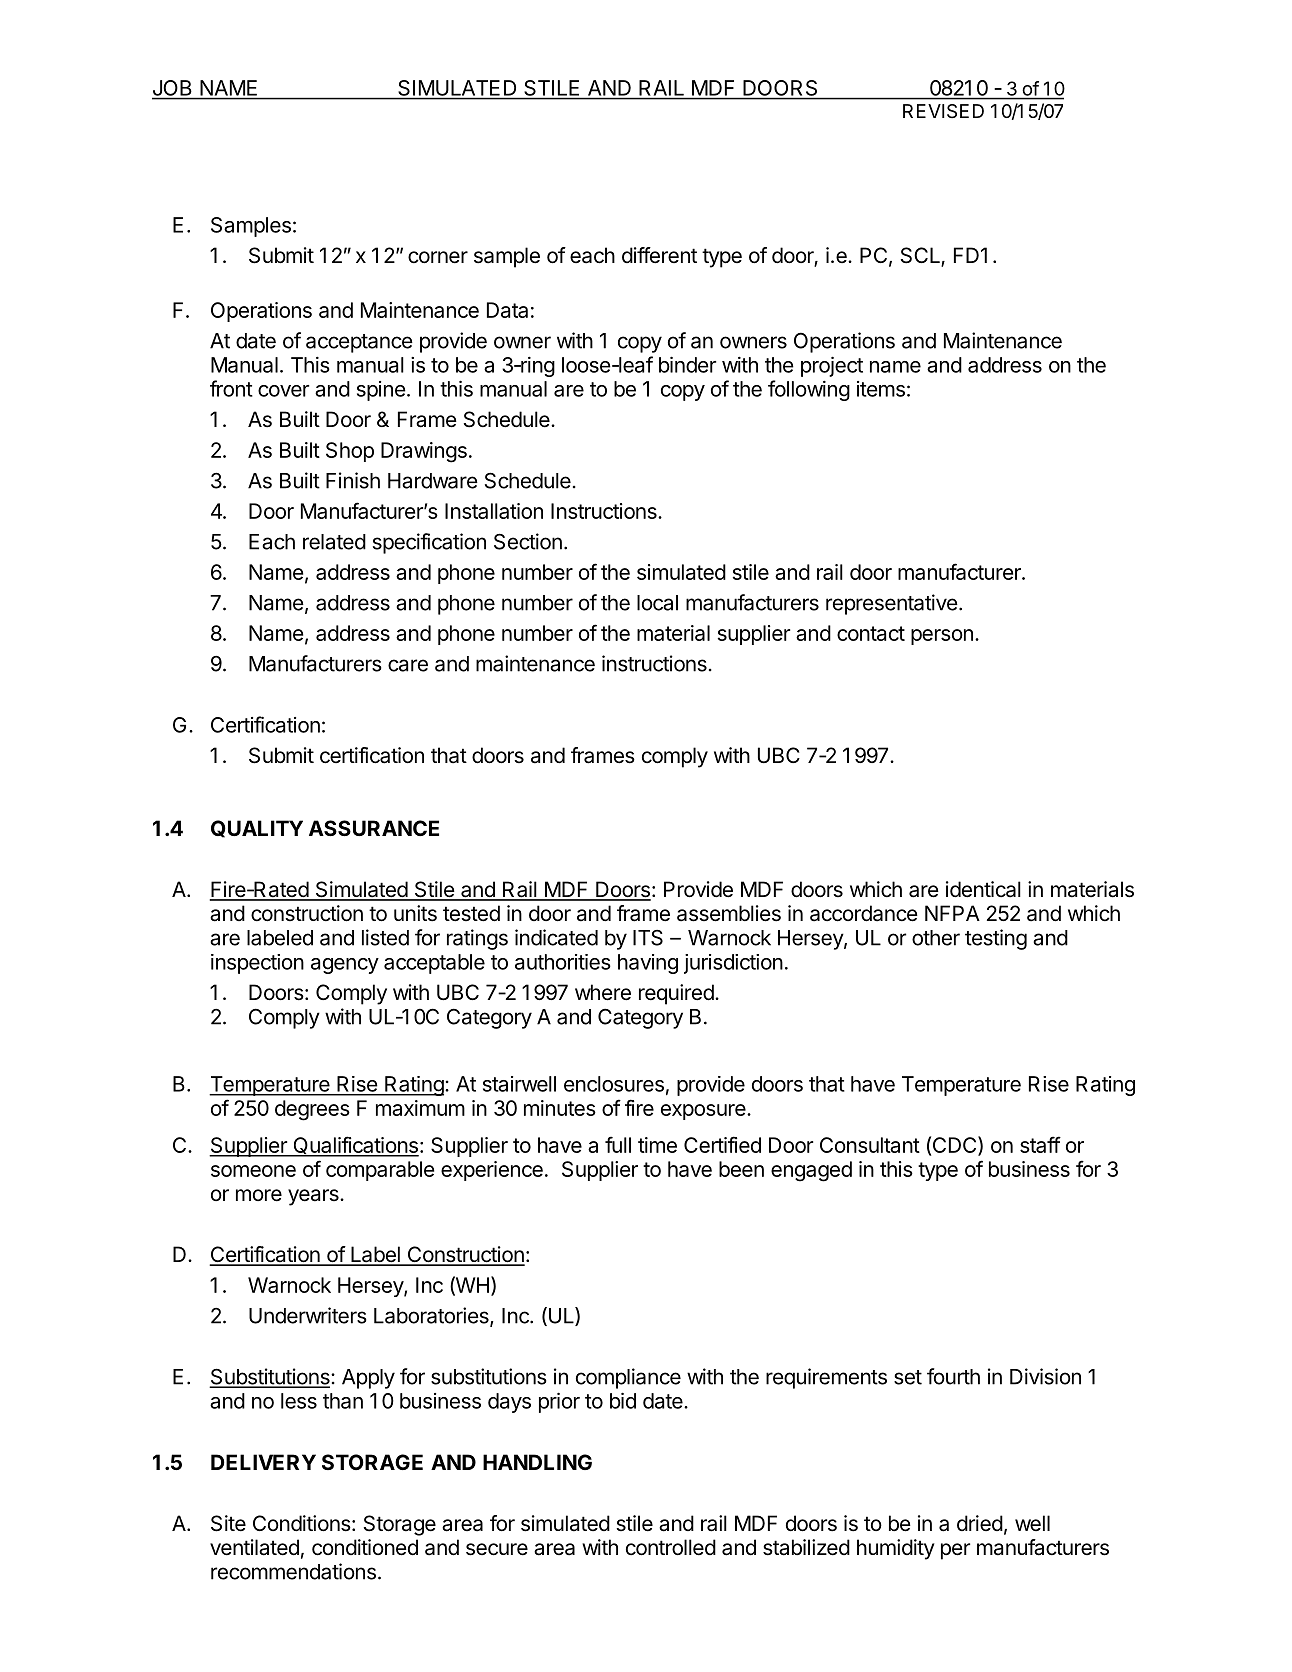 The image size is (1292, 1672). Describe the element at coordinates (345, 966) in the screenshot. I see `agency` at that location.
